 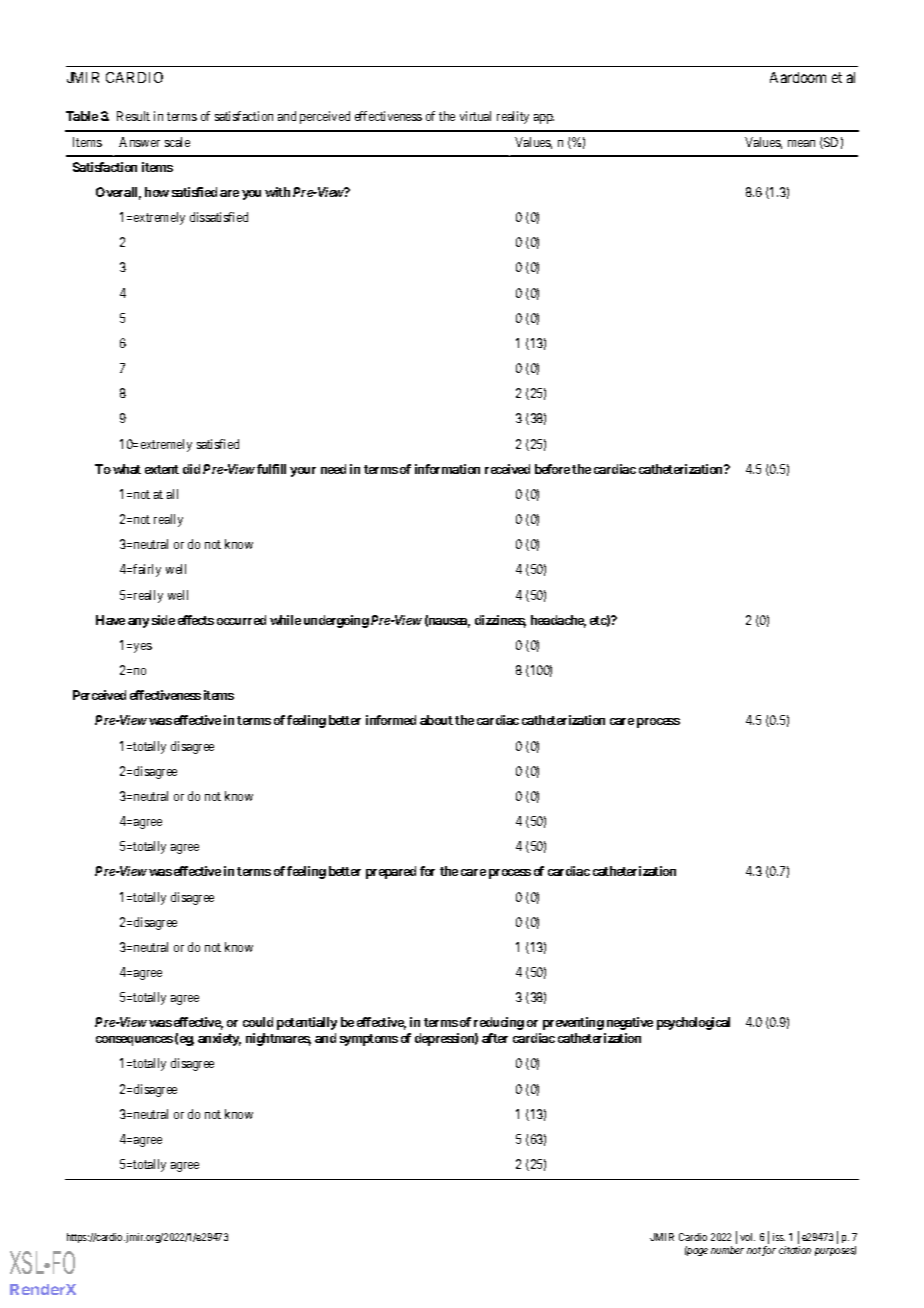 What do you see at coordinates (801, 143) in the image?
I see `mean` at bounding box center [801, 143].
